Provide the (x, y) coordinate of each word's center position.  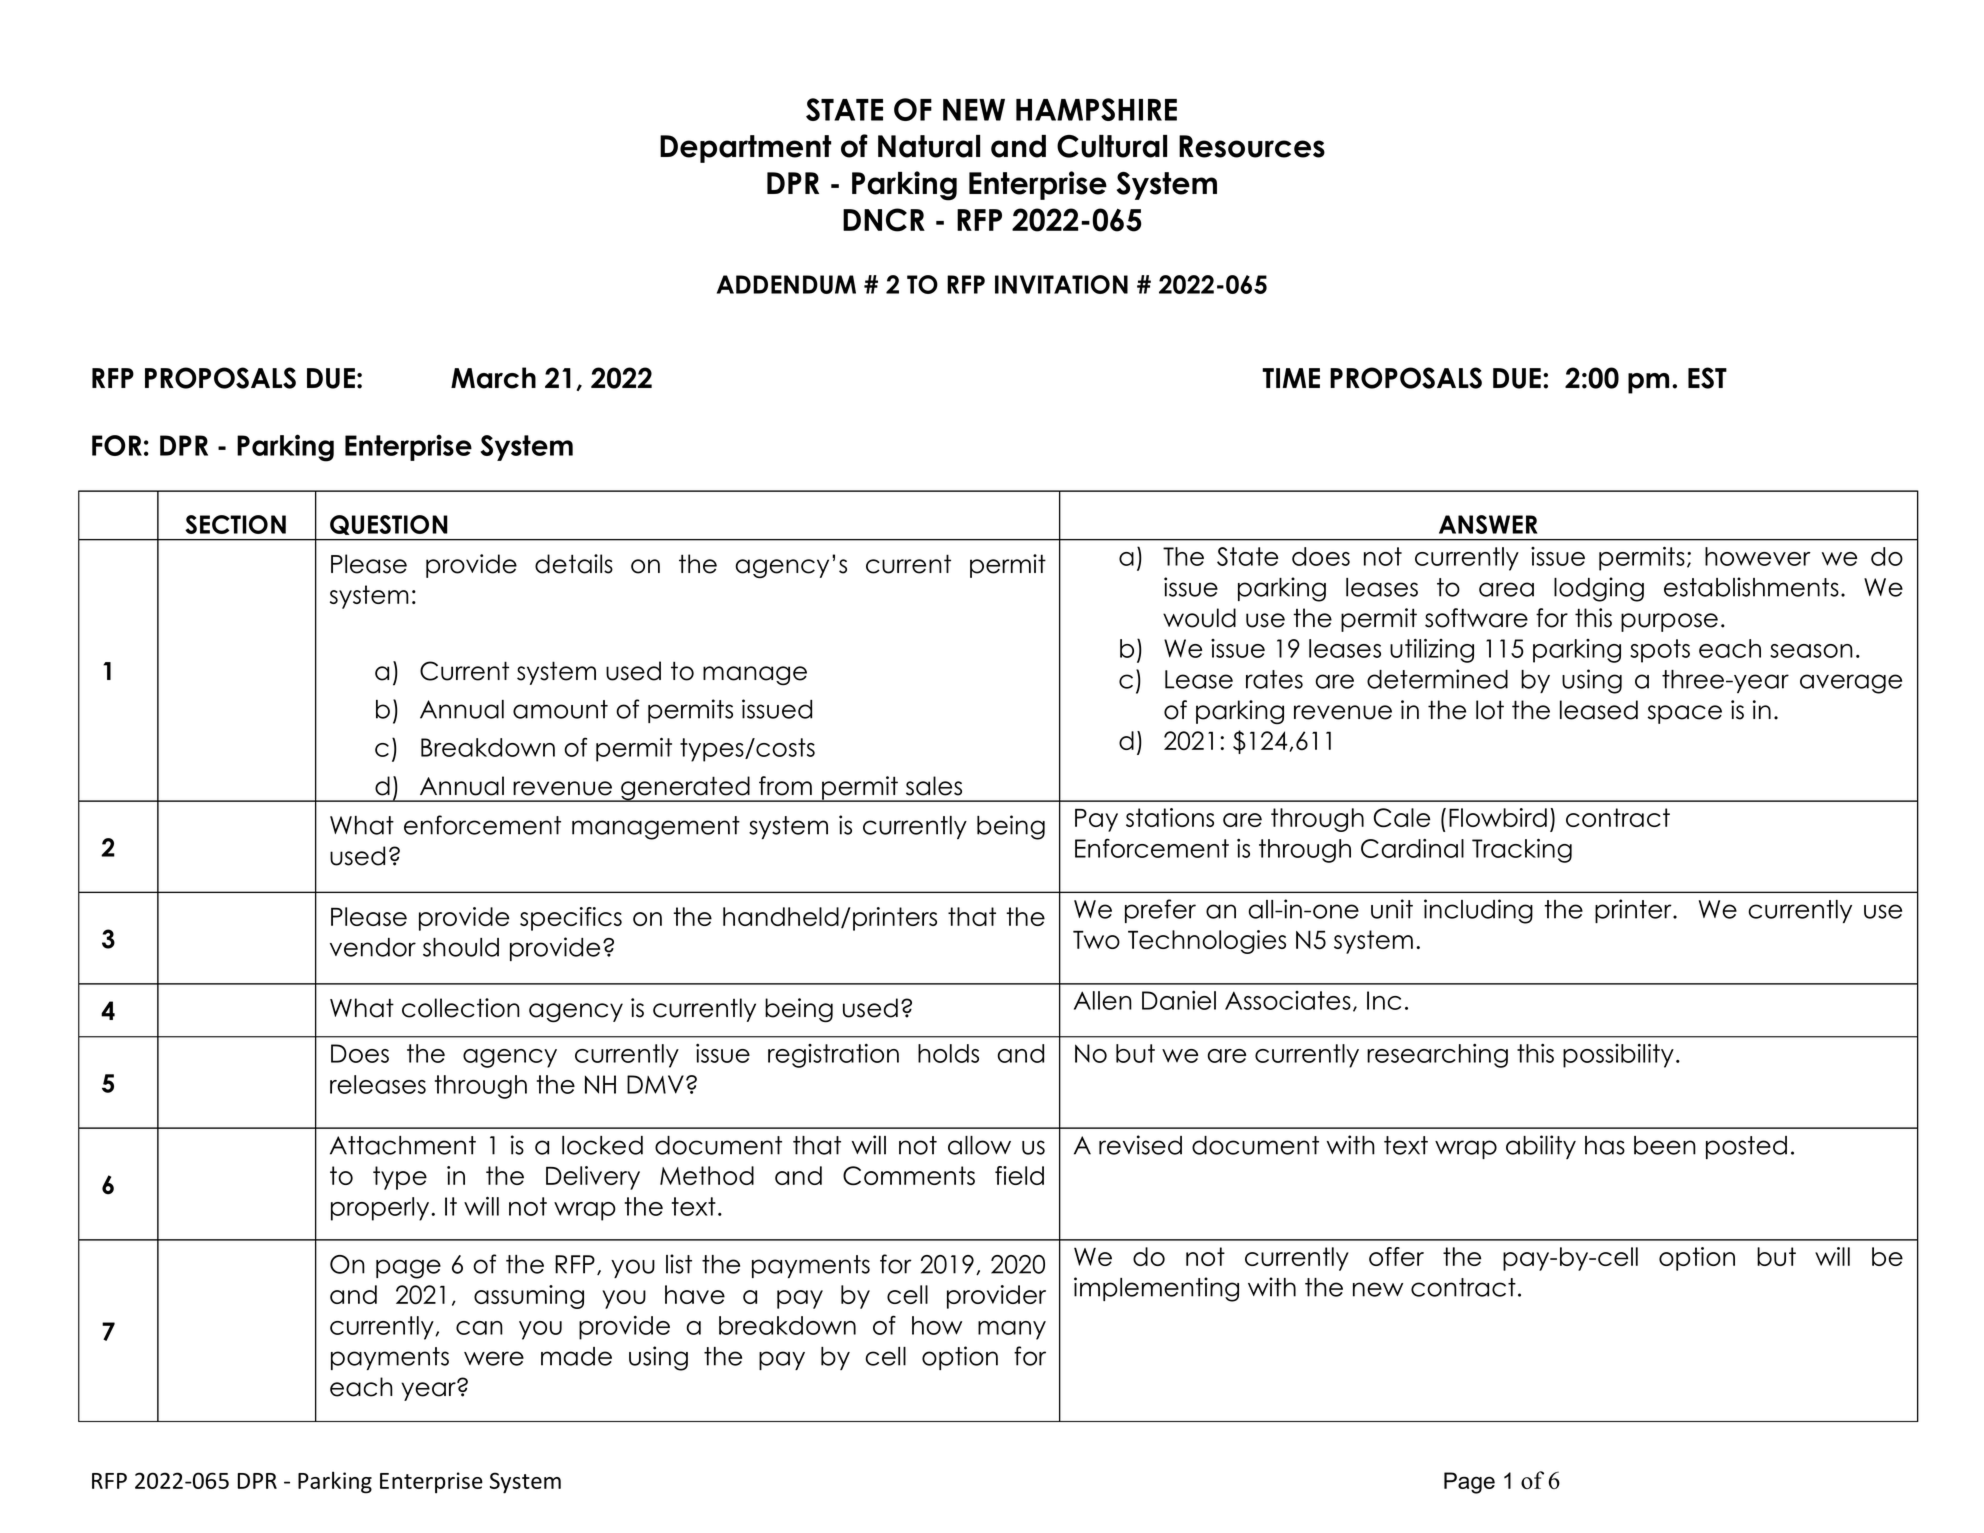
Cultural (1112, 146)
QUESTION (389, 525)
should (461, 947)
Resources (1252, 146)
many (1012, 1330)
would (1199, 618)
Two (1096, 939)
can (479, 1328)
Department (745, 149)
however (1758, 556)
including (1478, 911)
